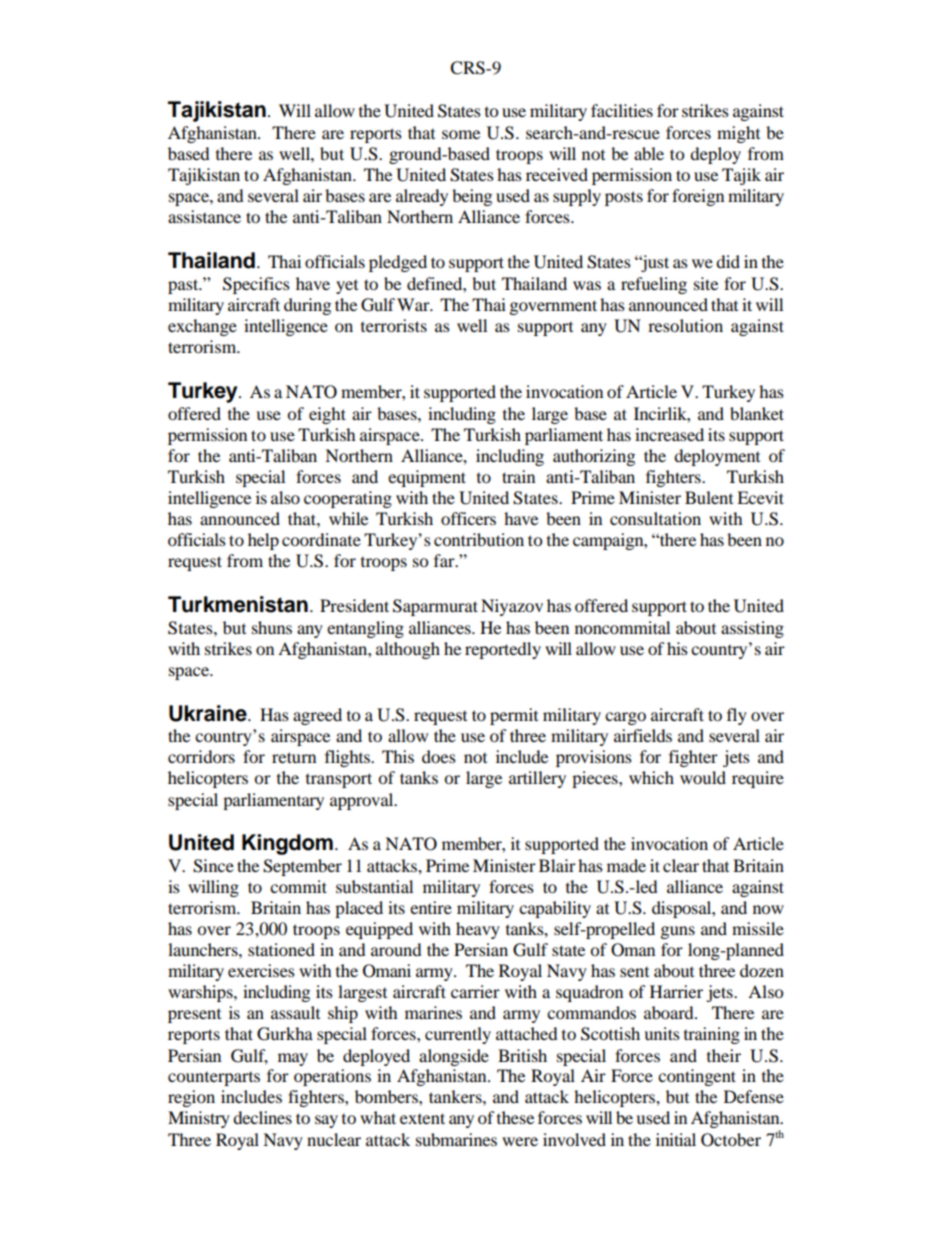 The image size is (952, 1233). I want to click on might, so click(738, 134).
